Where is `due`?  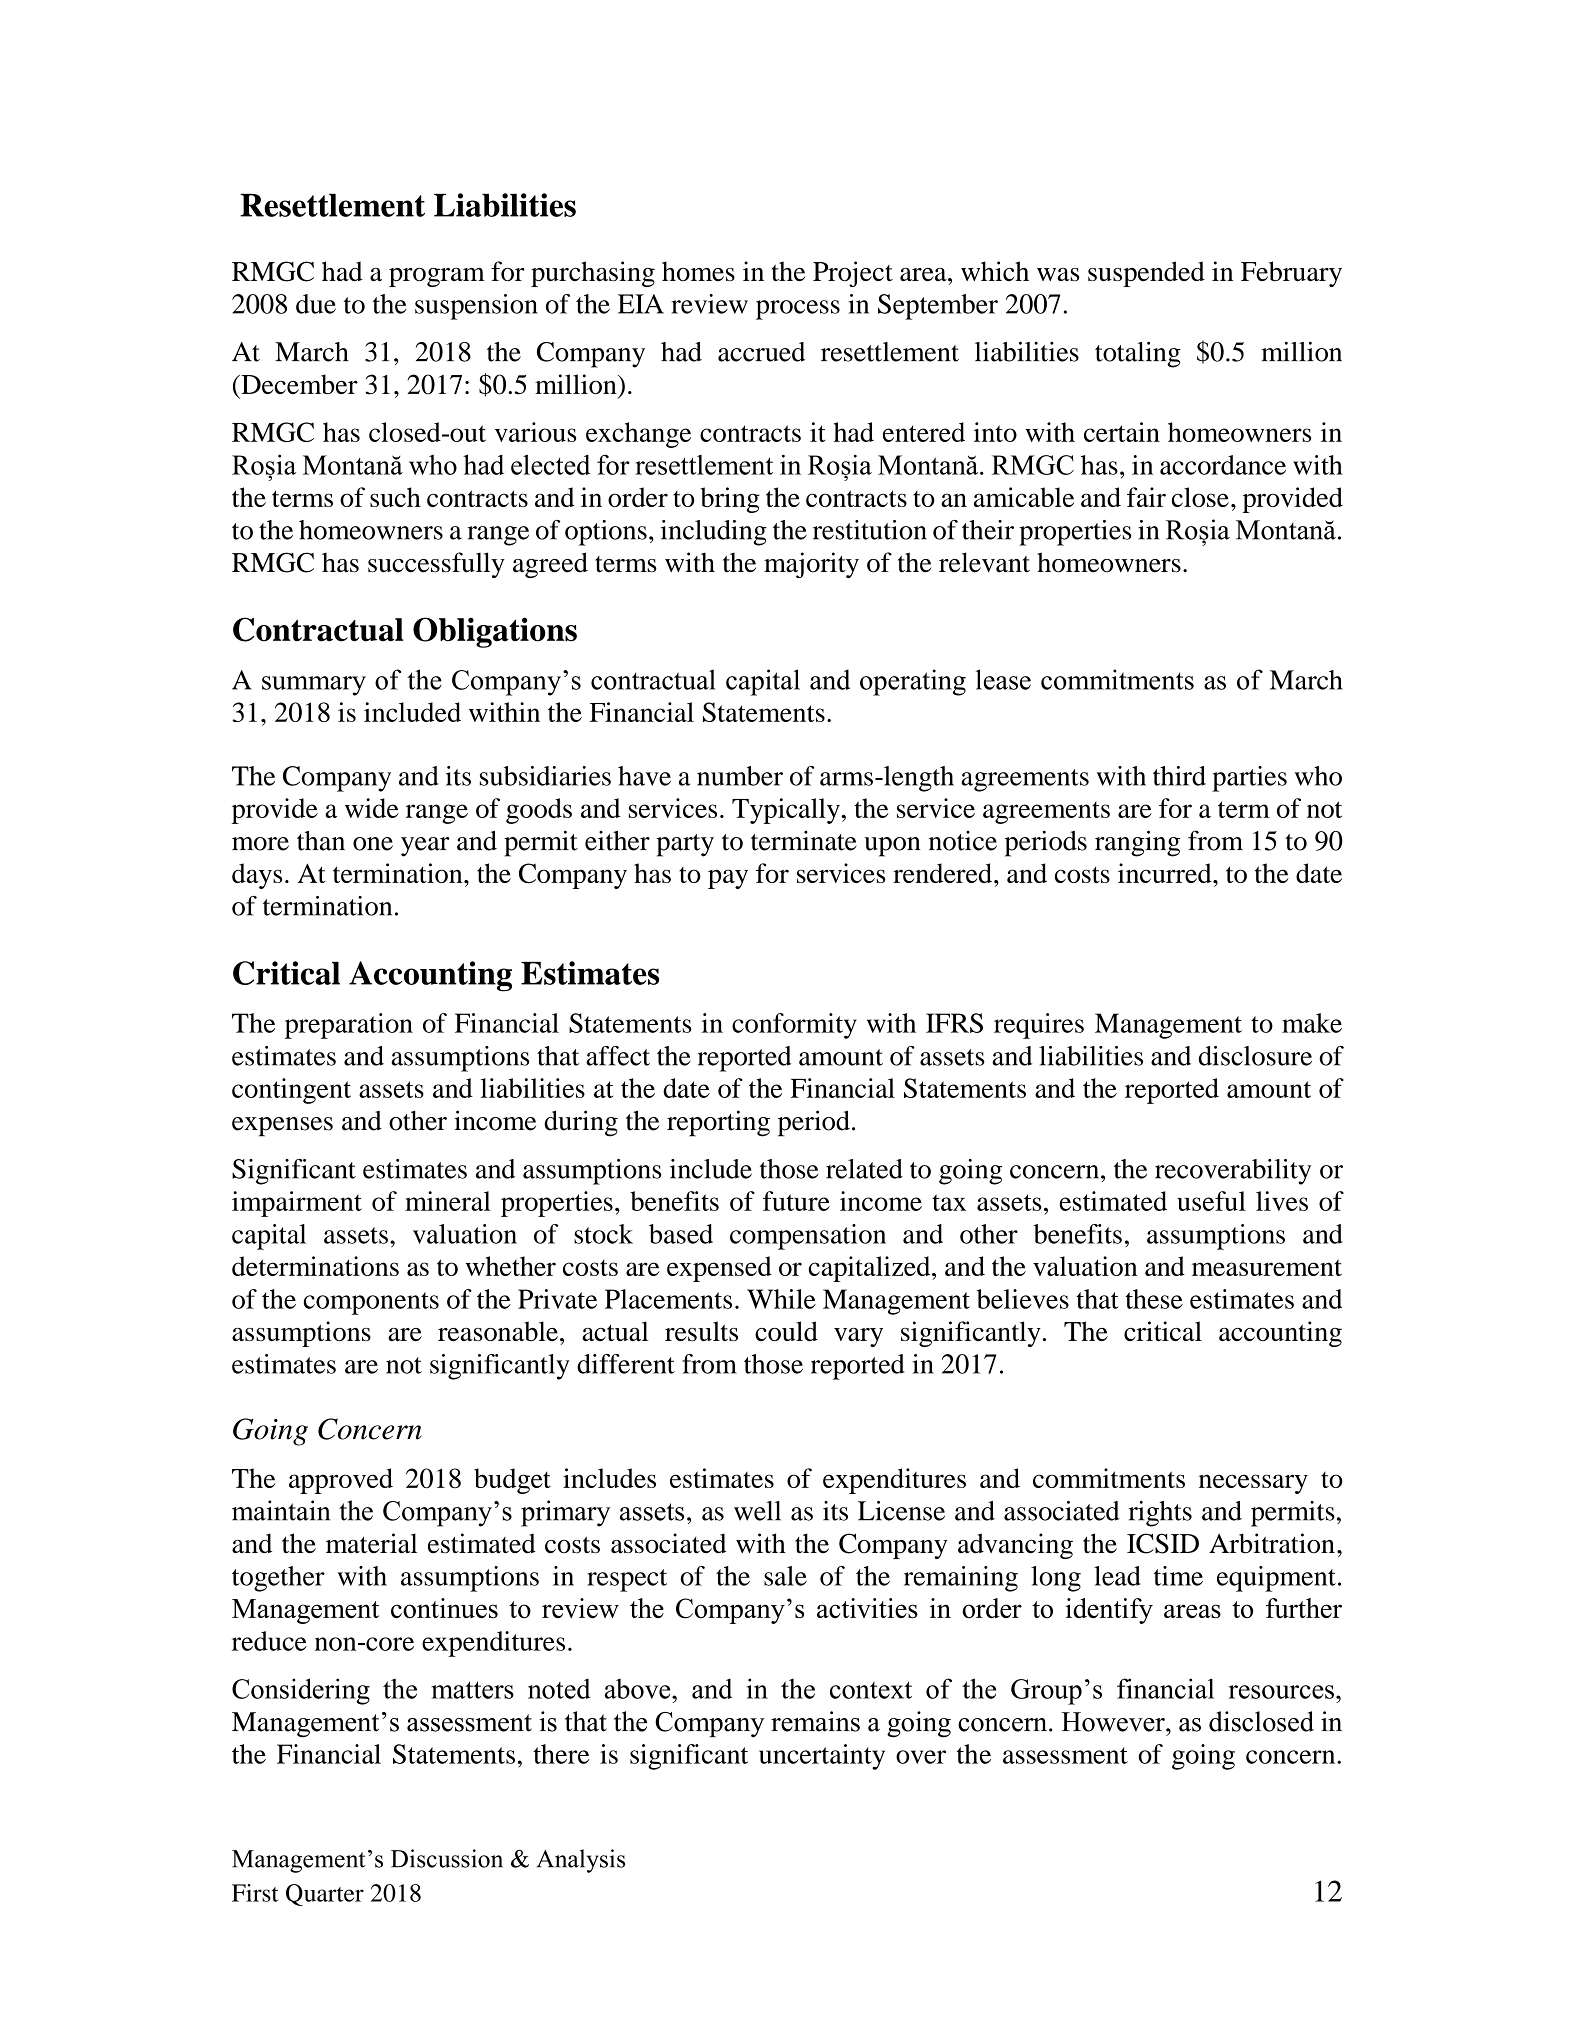 due is located at coordinates (316, 304).
